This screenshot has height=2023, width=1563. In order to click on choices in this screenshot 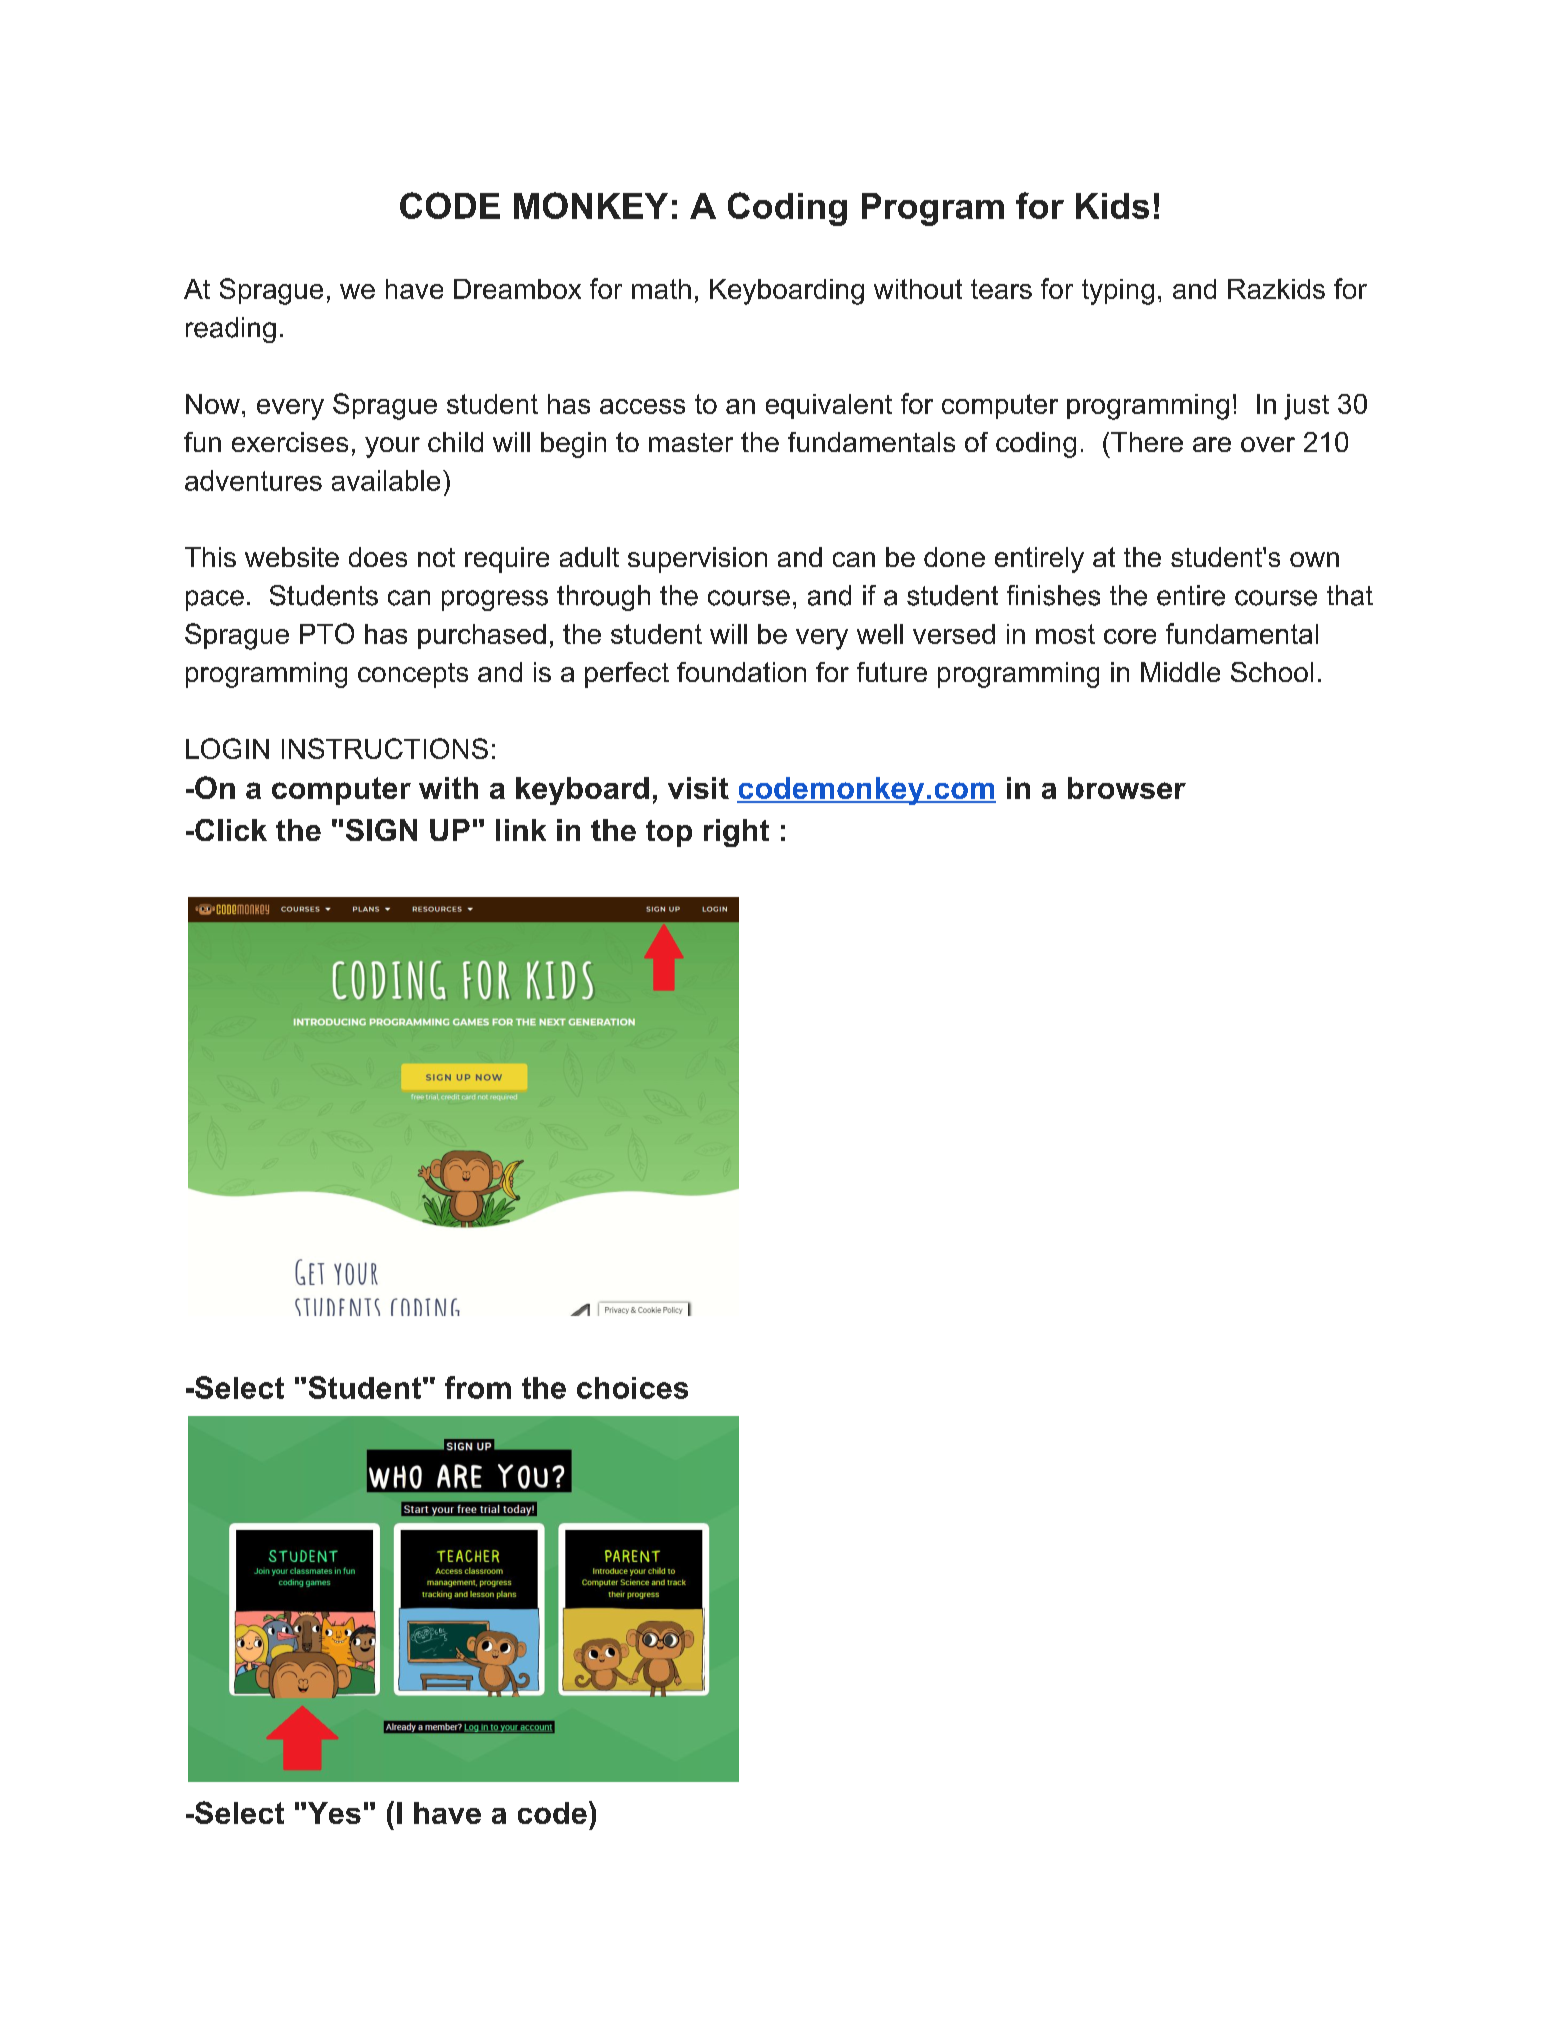, I will do `click(632, 1388)`.
